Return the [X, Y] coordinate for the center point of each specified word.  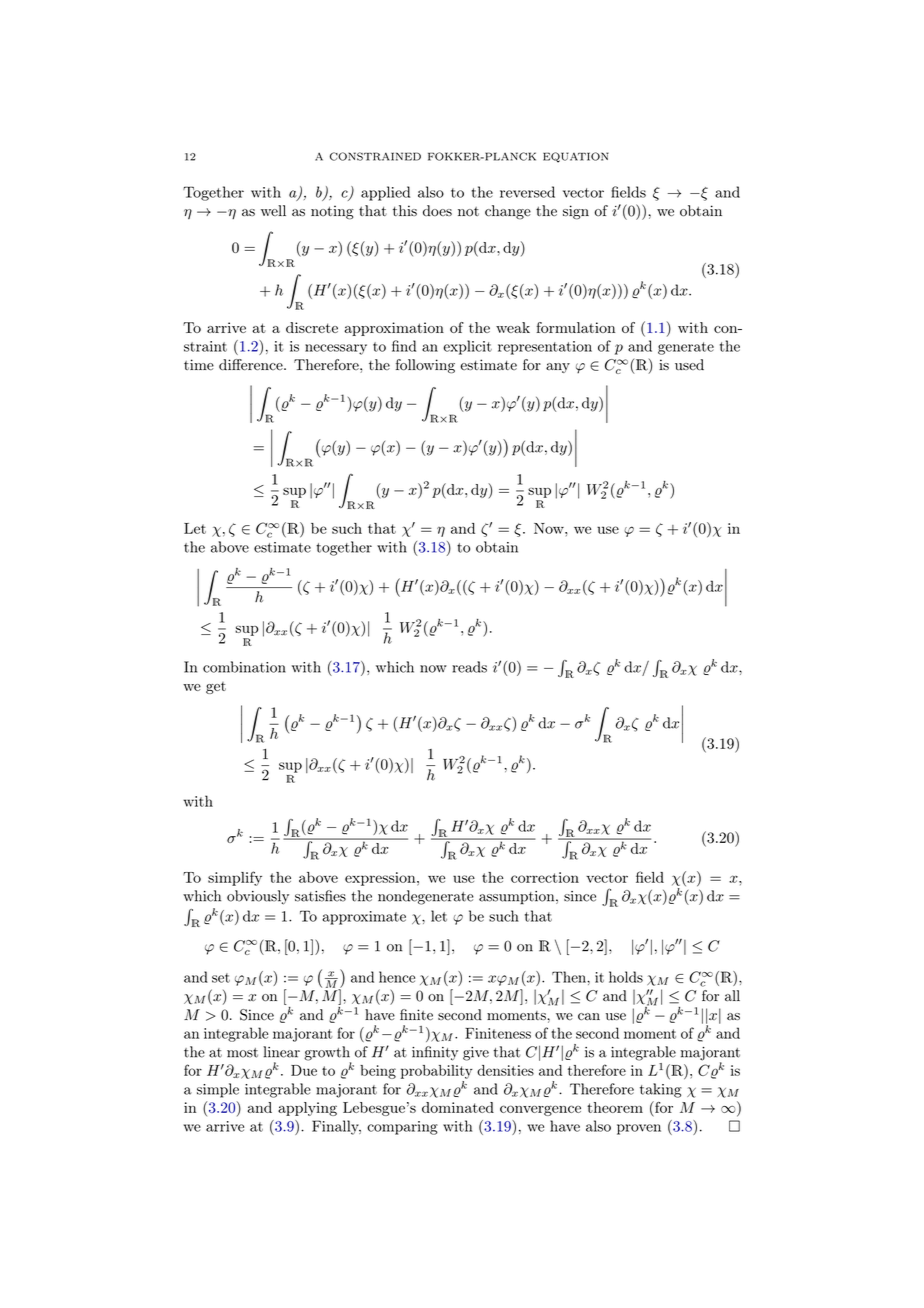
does [437, 211]
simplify [235, 878]
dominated [458, 1107]
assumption [516, 897]
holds [626, 977]
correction [545, 877]
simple [218, 1090]
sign [576, 212]
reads [469, 667]
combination [244, 667]
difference [252, 364]
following [425, 366]
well [273, 210]
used [689, 364]
